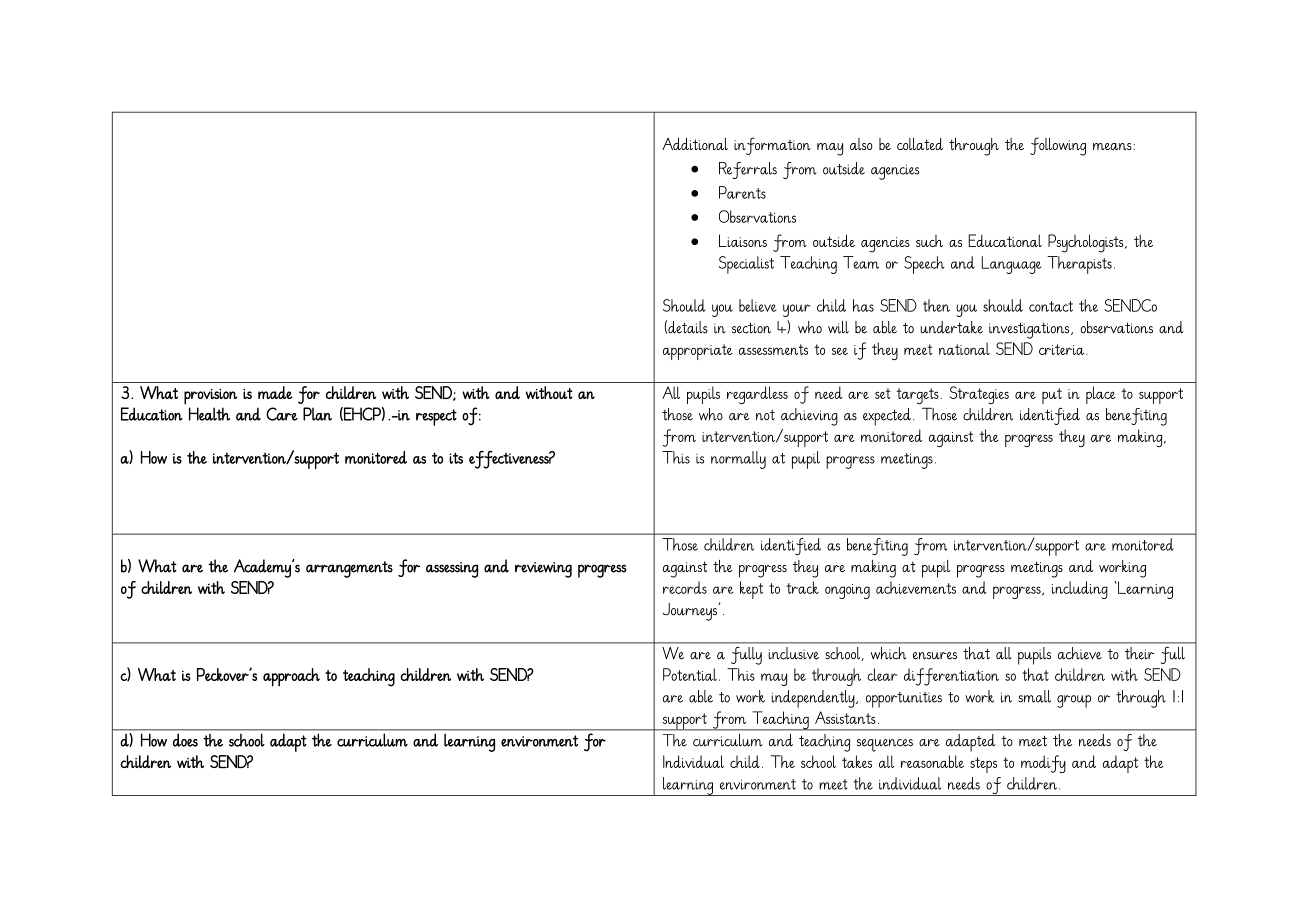 Image resolution: width=1308 pixels, height=924 pixels. I want to click on takes, so click(857, 761).
